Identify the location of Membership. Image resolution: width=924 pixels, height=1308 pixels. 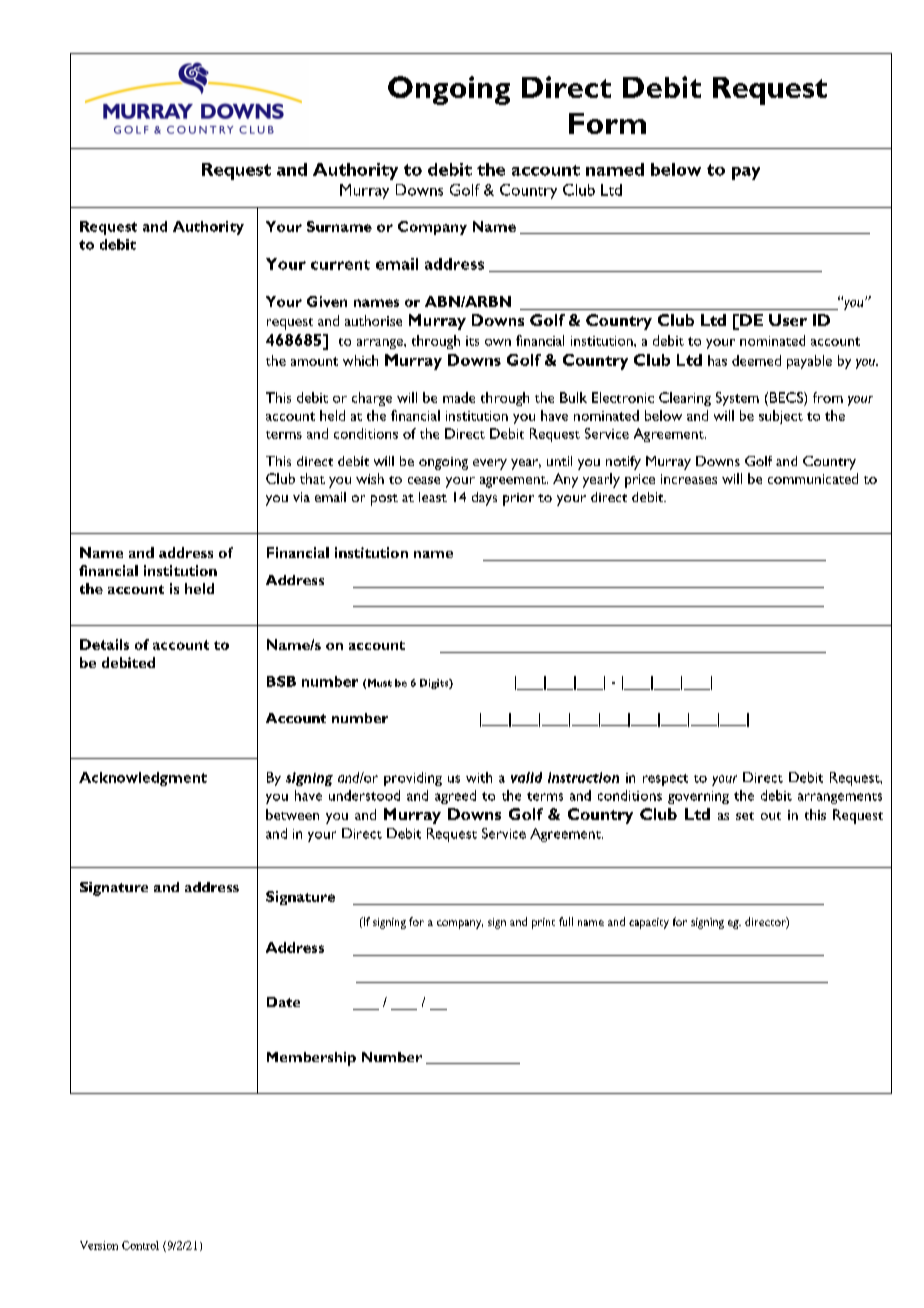
(311, 1059).
